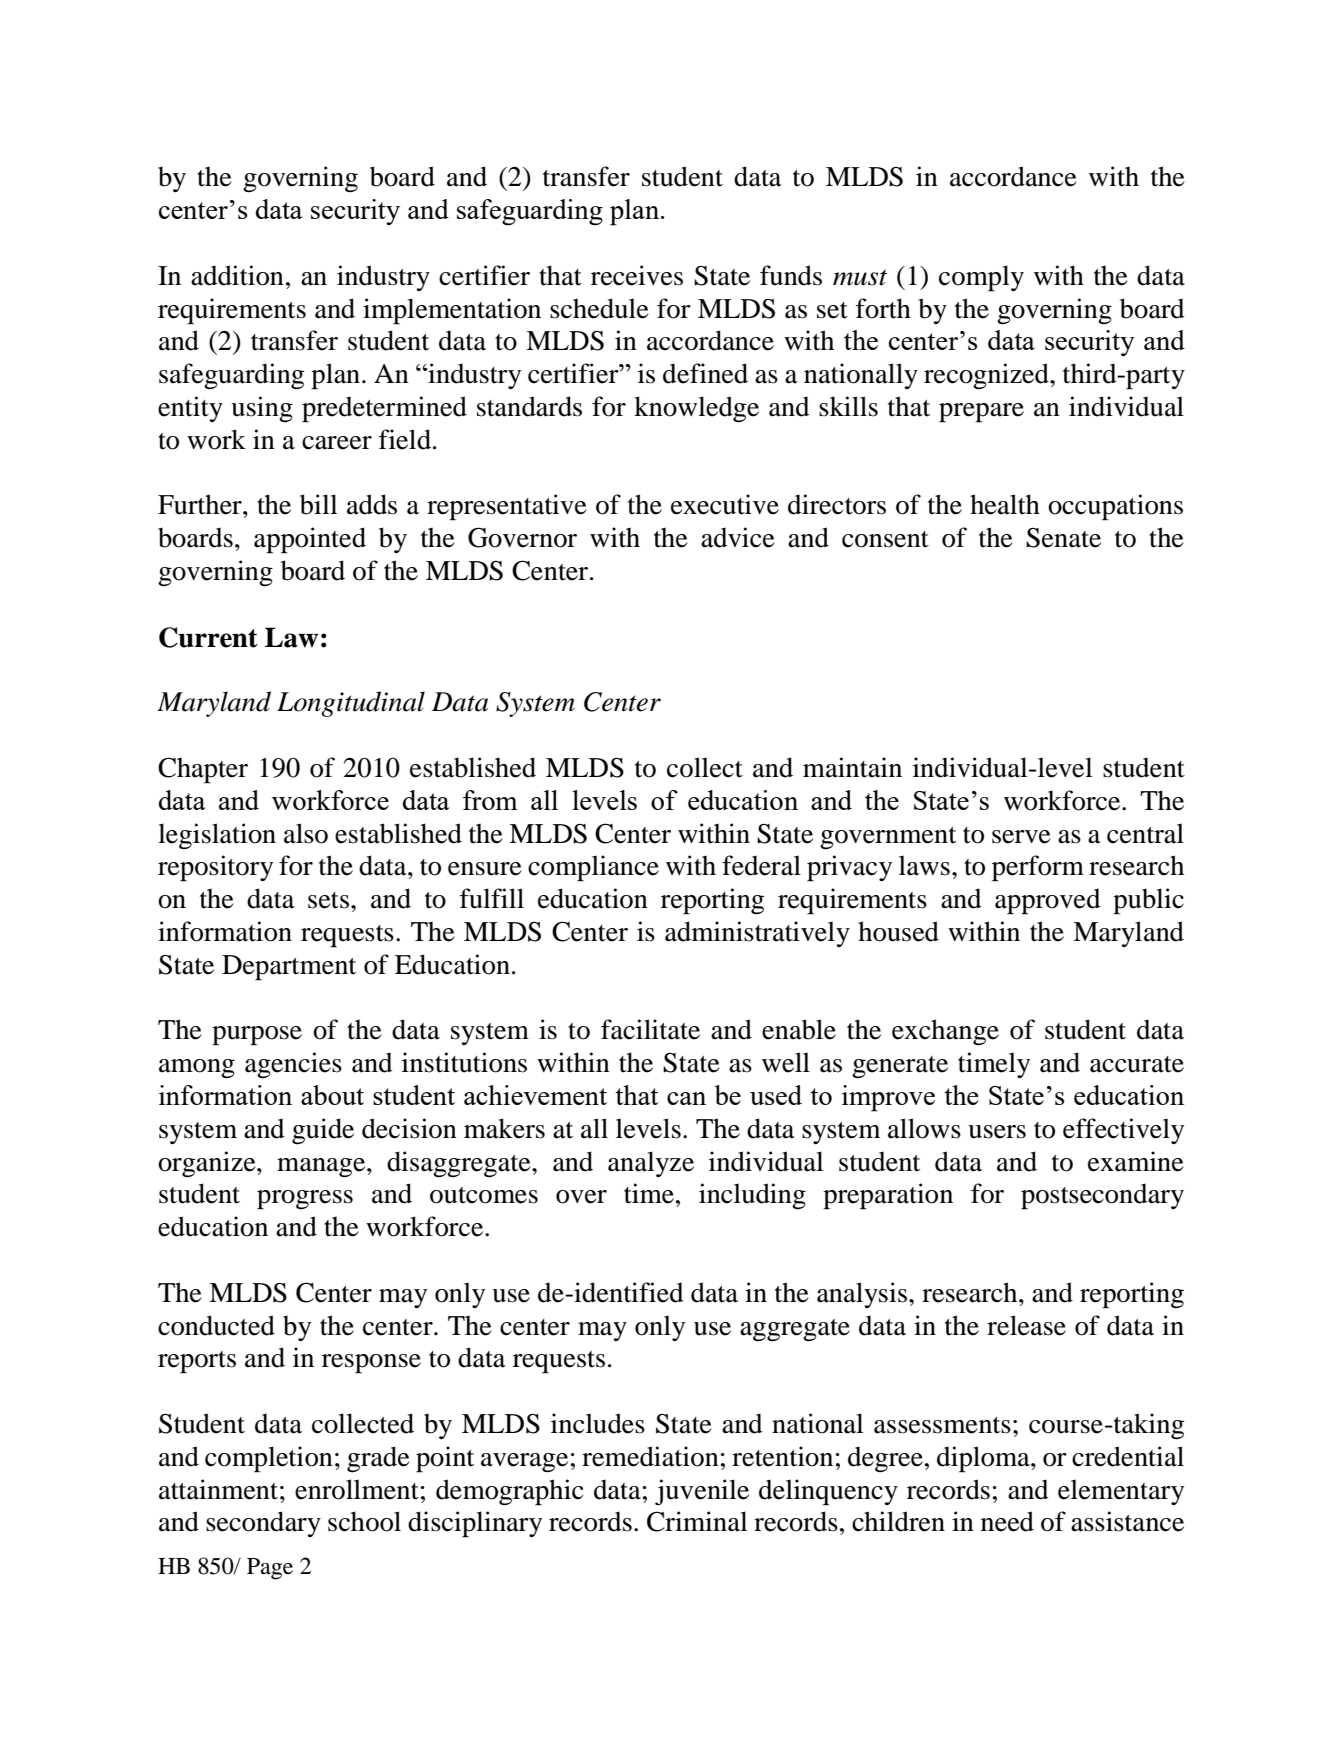 This document has height=1738, width=1343. I want to click on guide, so click(323, 1131).
